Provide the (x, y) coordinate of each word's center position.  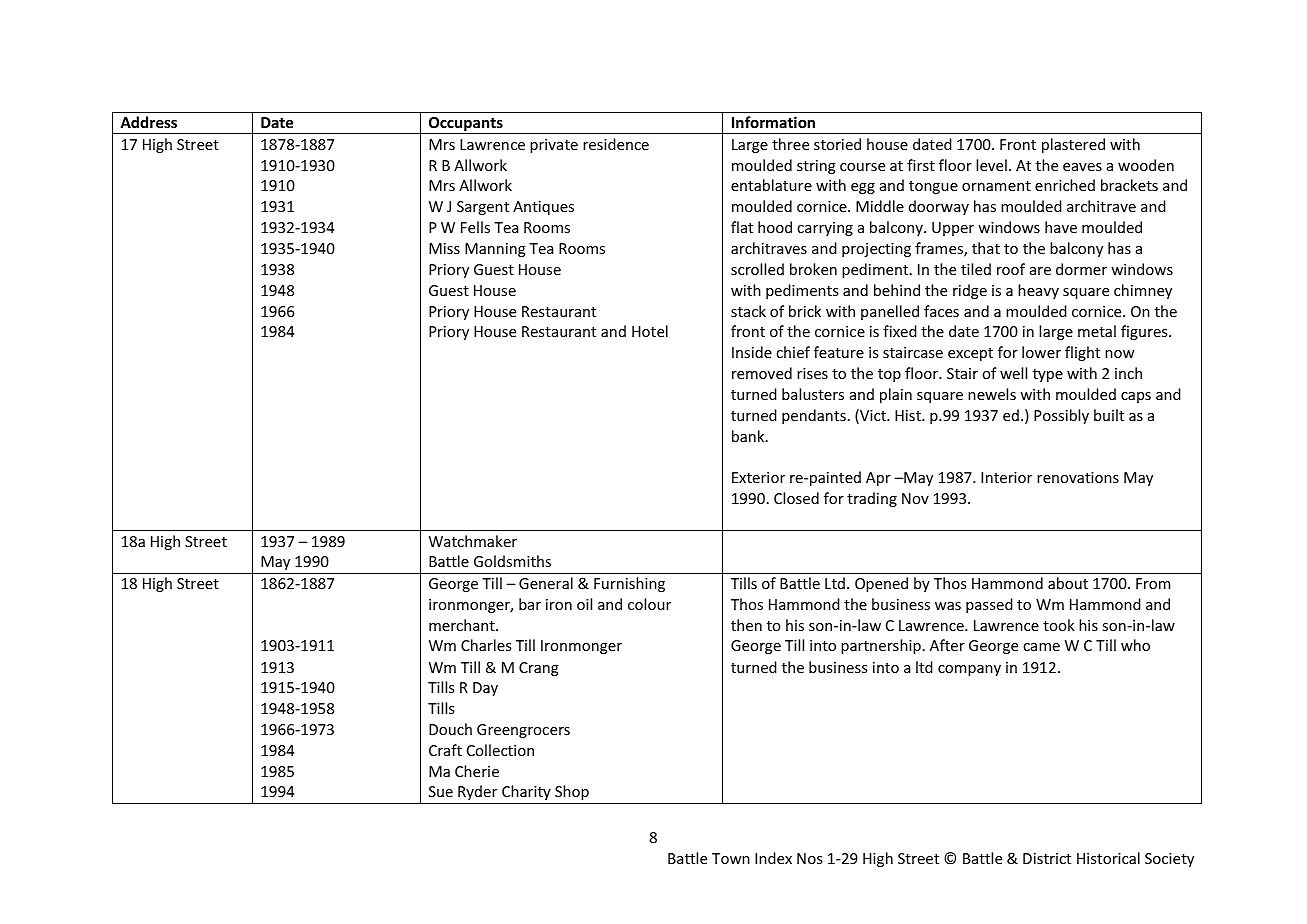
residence (616, 144)
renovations (1078, 477)
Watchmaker (473, 541)
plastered (1073, 145)
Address (148, 122)
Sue (441, 791)
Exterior (758, 477)
